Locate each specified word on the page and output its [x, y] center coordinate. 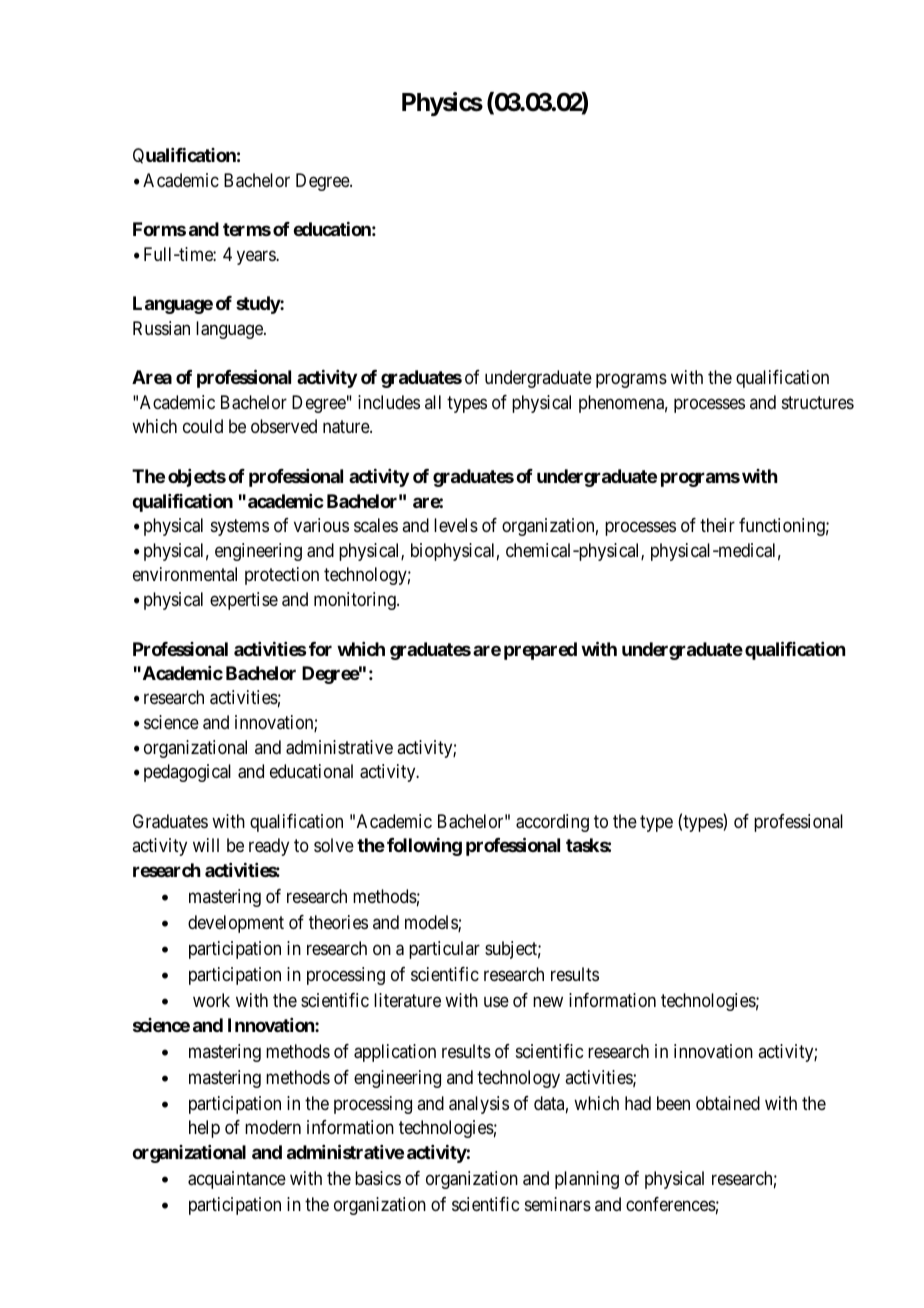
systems [240, 527]
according [552, 823]
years [257, 257]
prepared [540, 651]
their [717, 525]
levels [456, 525]
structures [818, 402]
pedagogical [187, 773]
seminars [558, 1204]
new [548, 1001]
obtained [728, 1103]
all [433, 402]
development [236, 924]
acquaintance [237, 1180]
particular [444, 950]
